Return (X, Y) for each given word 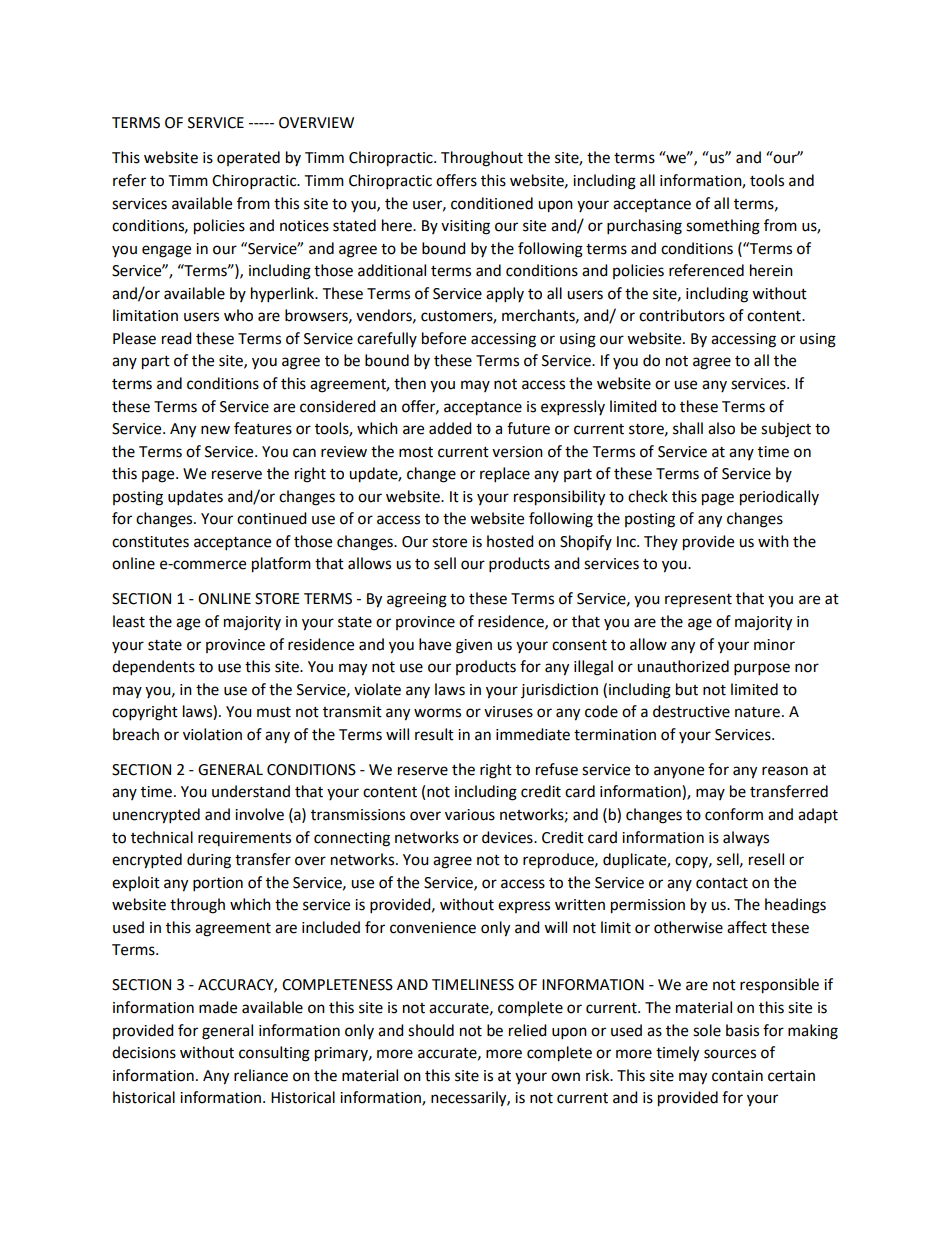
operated (248, 158)
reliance (261, 1075)
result (434, 734)
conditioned (492, 203)
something (723, 227)
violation (212, 734)
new (215, 430)
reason (785, 771)
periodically (779, 498)
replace (505, 475)
